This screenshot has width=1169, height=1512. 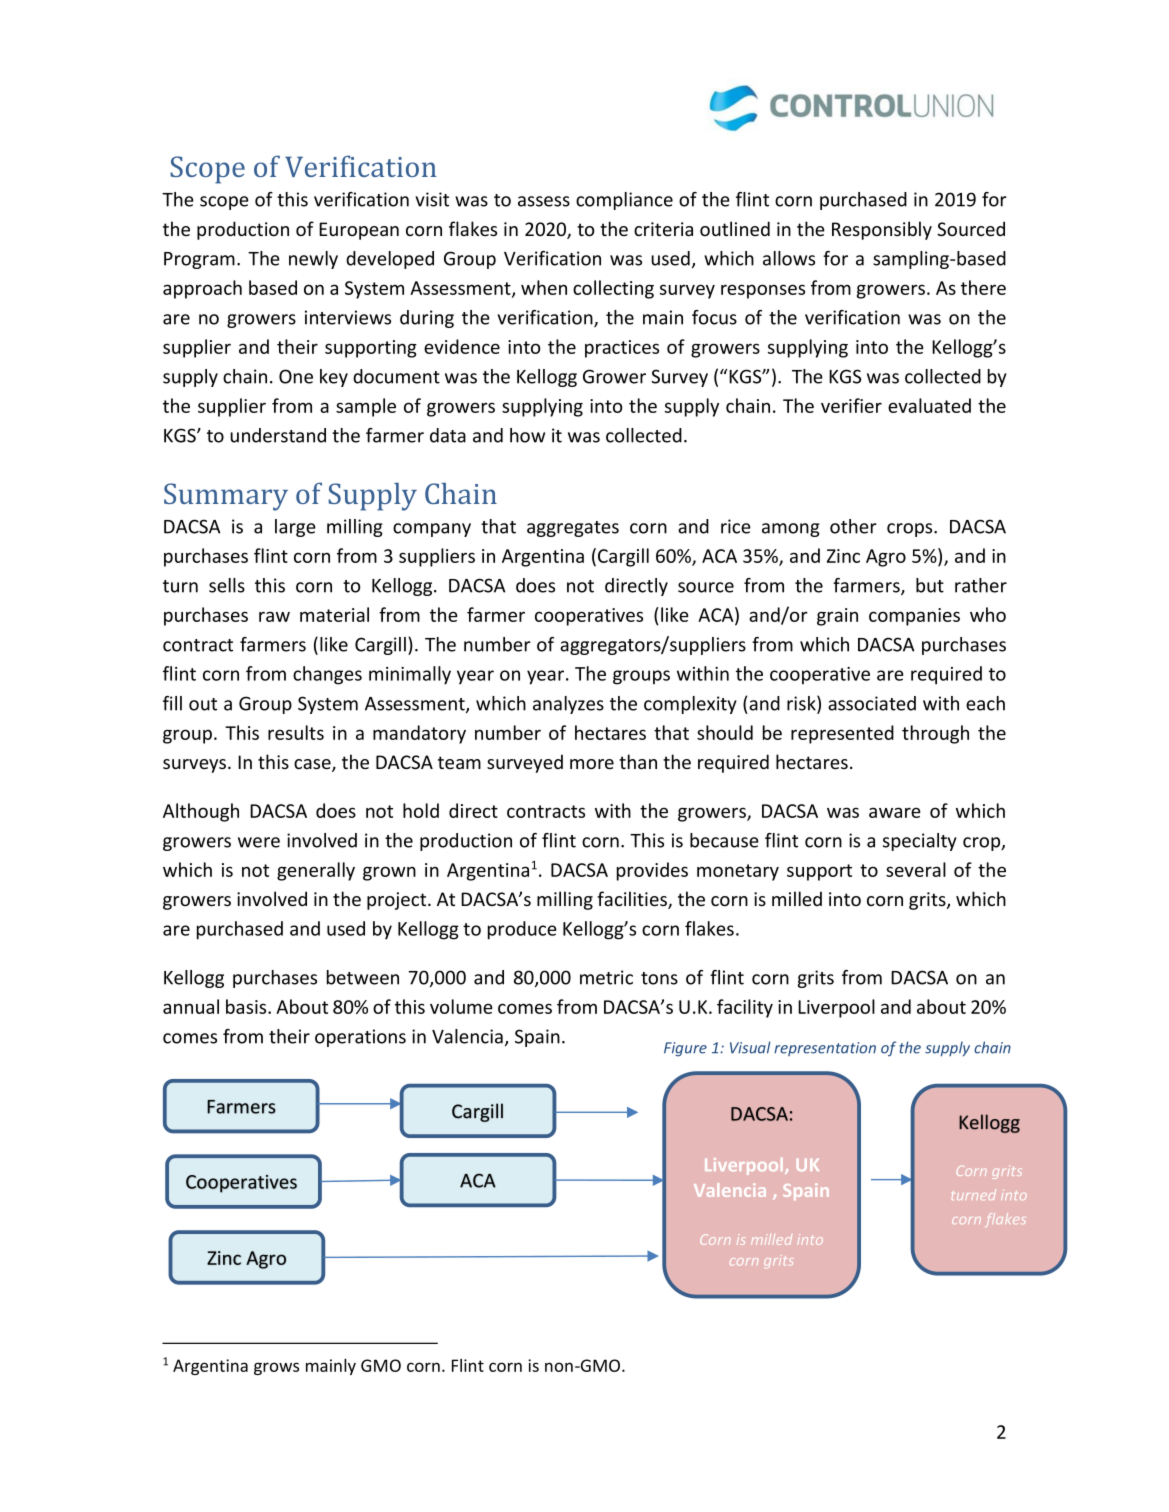 I want to click on grows, so click(x=276, y=1368).
